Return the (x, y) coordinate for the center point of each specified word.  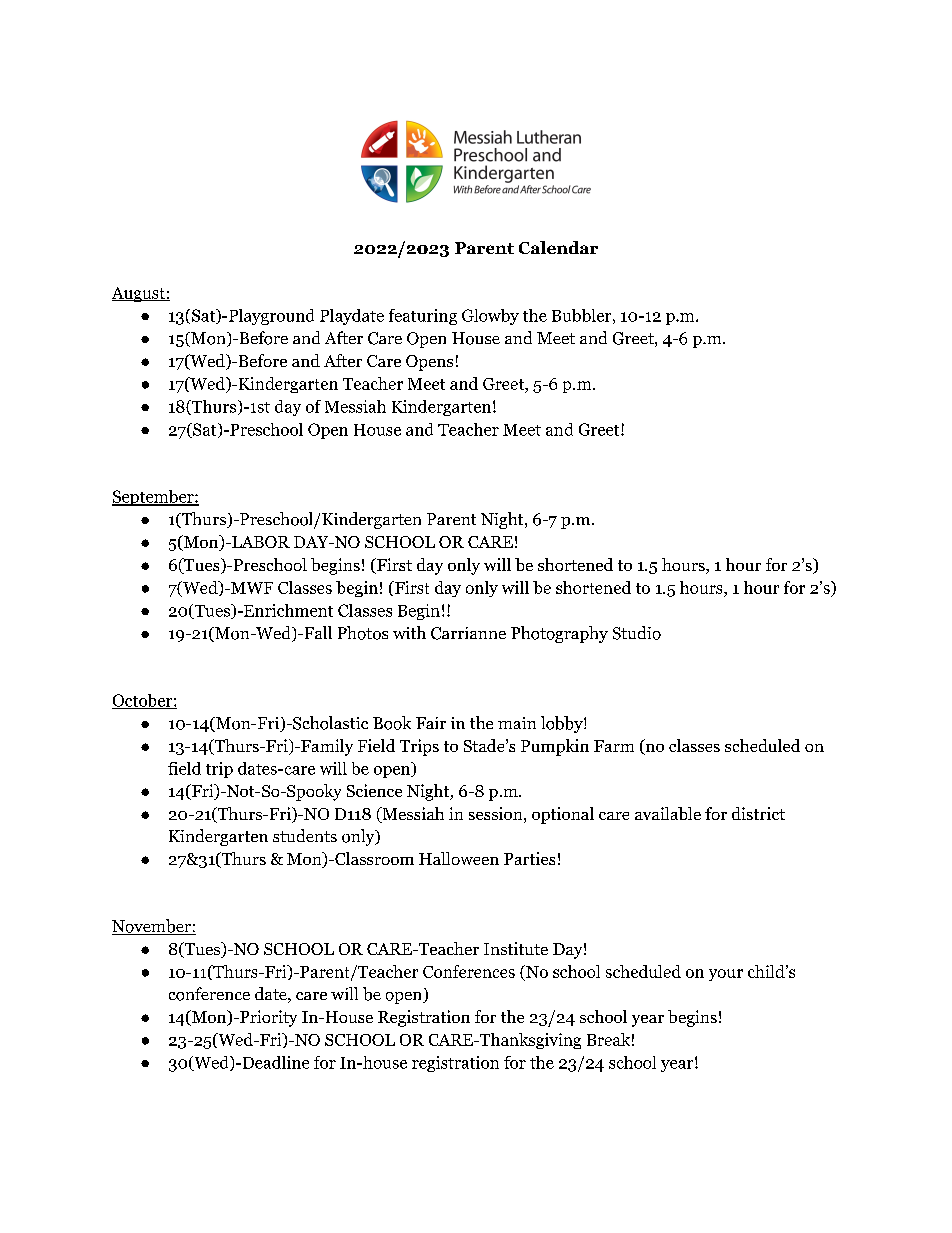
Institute (516, 948)
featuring (423, 317)
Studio (637, 633)
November (152, 927)
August (139, 294)
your (726, 975)
